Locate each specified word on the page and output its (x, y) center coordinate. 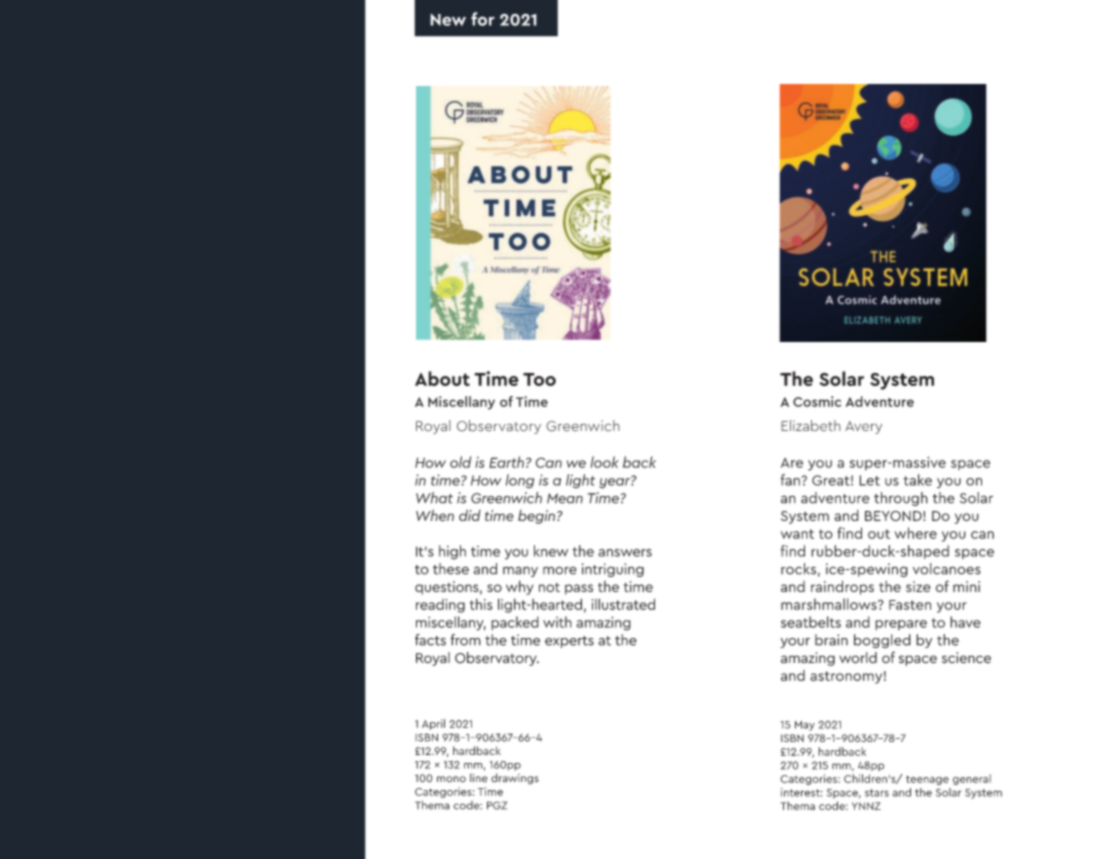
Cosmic (817, 401)
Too (539, 379)
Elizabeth (811, 425)
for (483, 19)
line (479, 777)
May (805, 726)
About (442, 378)
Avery (863, 427)
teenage (927, 780)
